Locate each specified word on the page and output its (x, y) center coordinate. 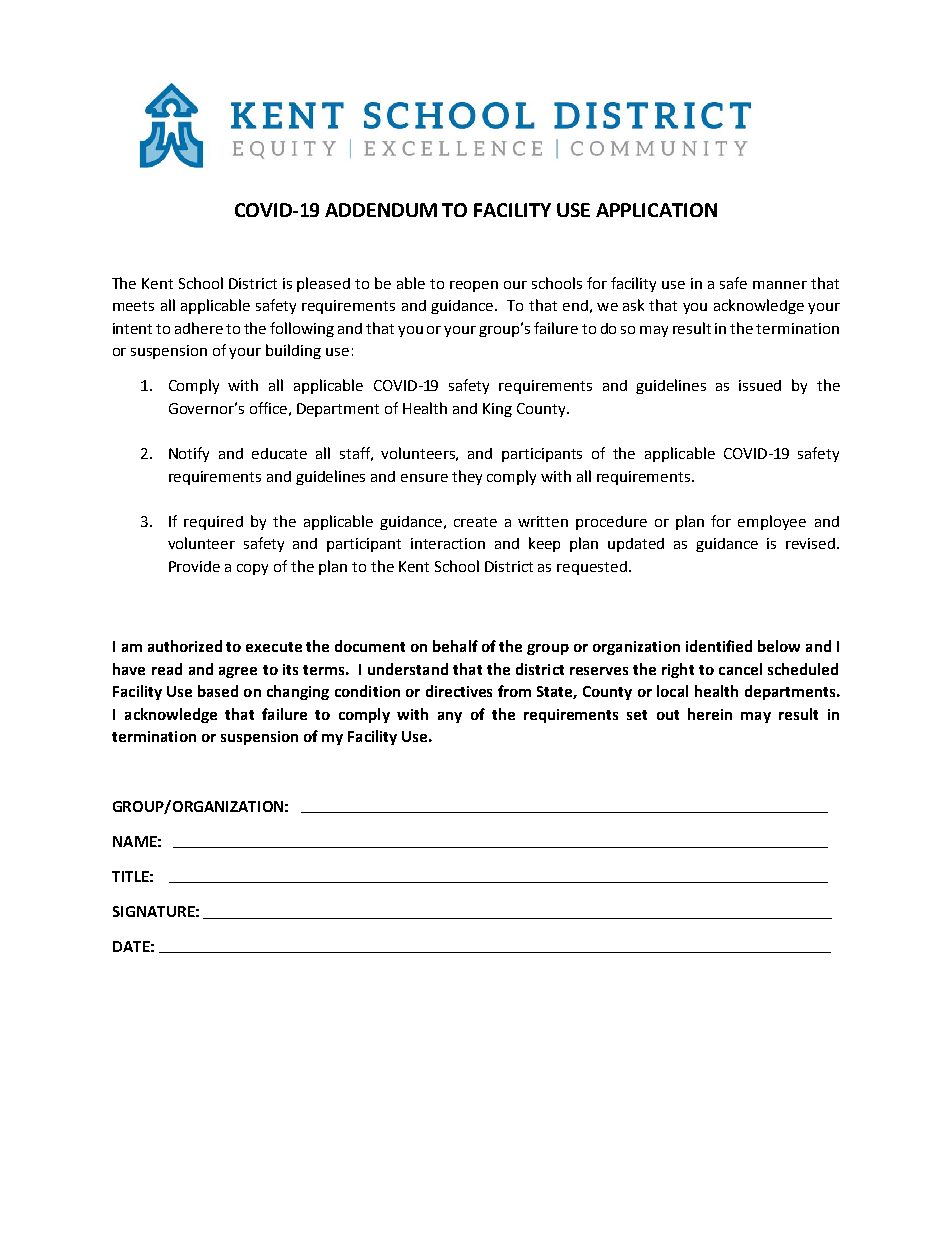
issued (760, 385)
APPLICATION (656, 210)
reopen (474, 286)
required (213, 523)
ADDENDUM (381, 210)
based (218, 691)
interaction (448, 543)
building (293, 351)
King (497, 410)
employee (772, 522)
